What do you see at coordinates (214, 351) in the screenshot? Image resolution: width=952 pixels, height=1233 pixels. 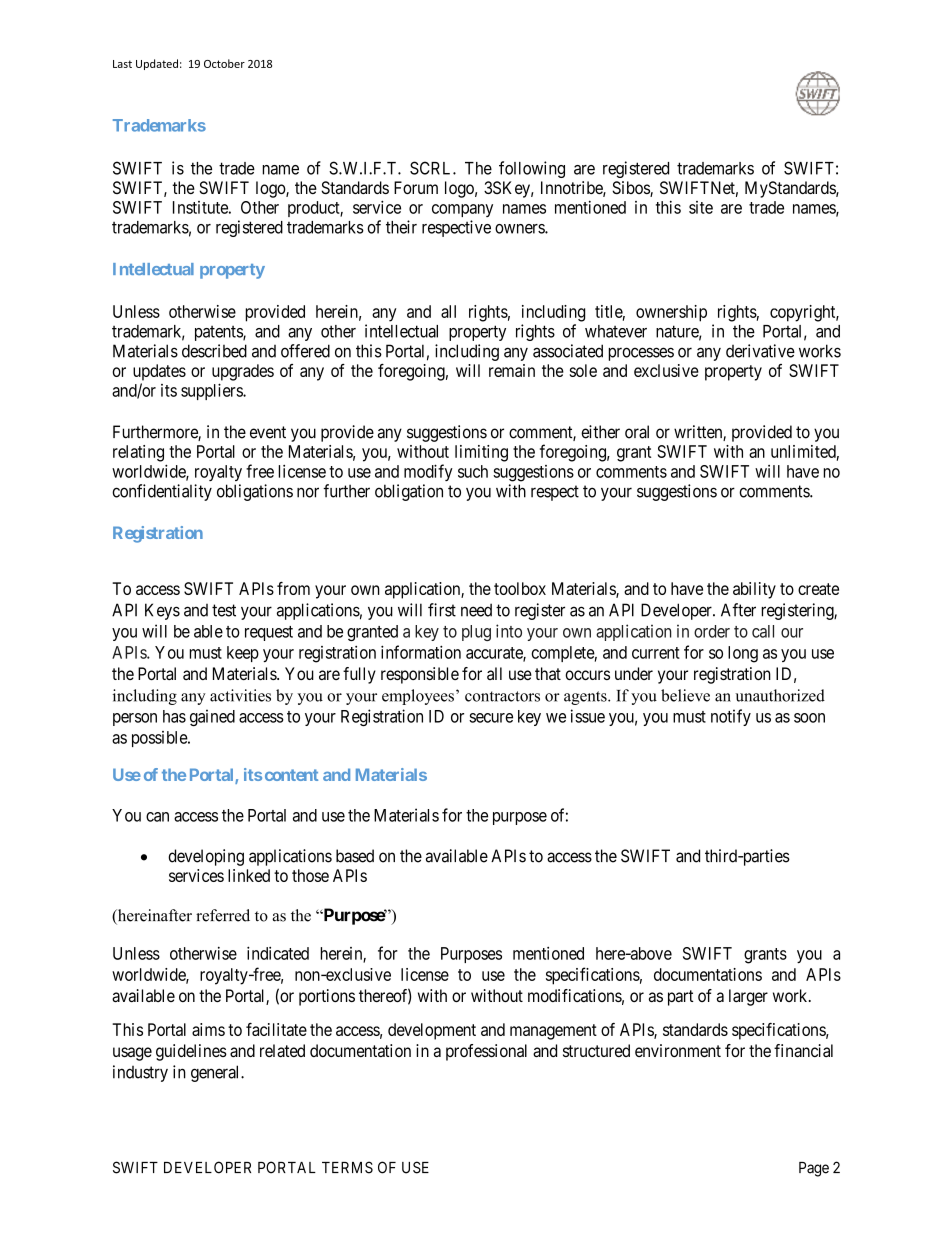 I see `described` at bounding box center [214, 351].
